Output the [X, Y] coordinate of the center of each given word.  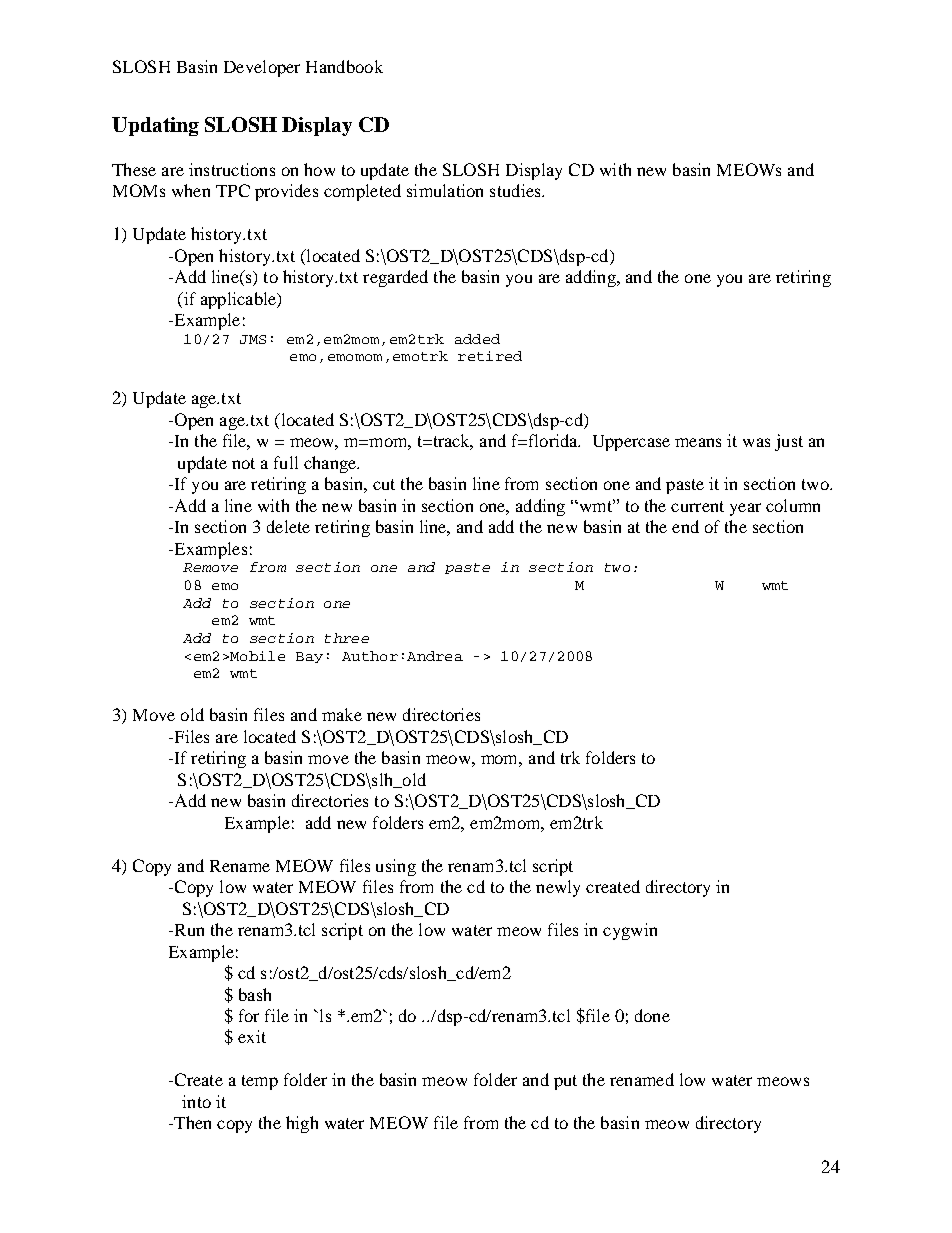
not [243, 463]
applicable [239, 300]
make [342, 714]
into [196, 1101]
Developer [262, 68]
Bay [309, 657]
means [698, 442]
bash [255, 994]
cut [384, 484]
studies [516, 190]
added [477, 339]
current [697, 506]
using [396, 867]
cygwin [630, 931]
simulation [445, 190]
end [685, 526]
